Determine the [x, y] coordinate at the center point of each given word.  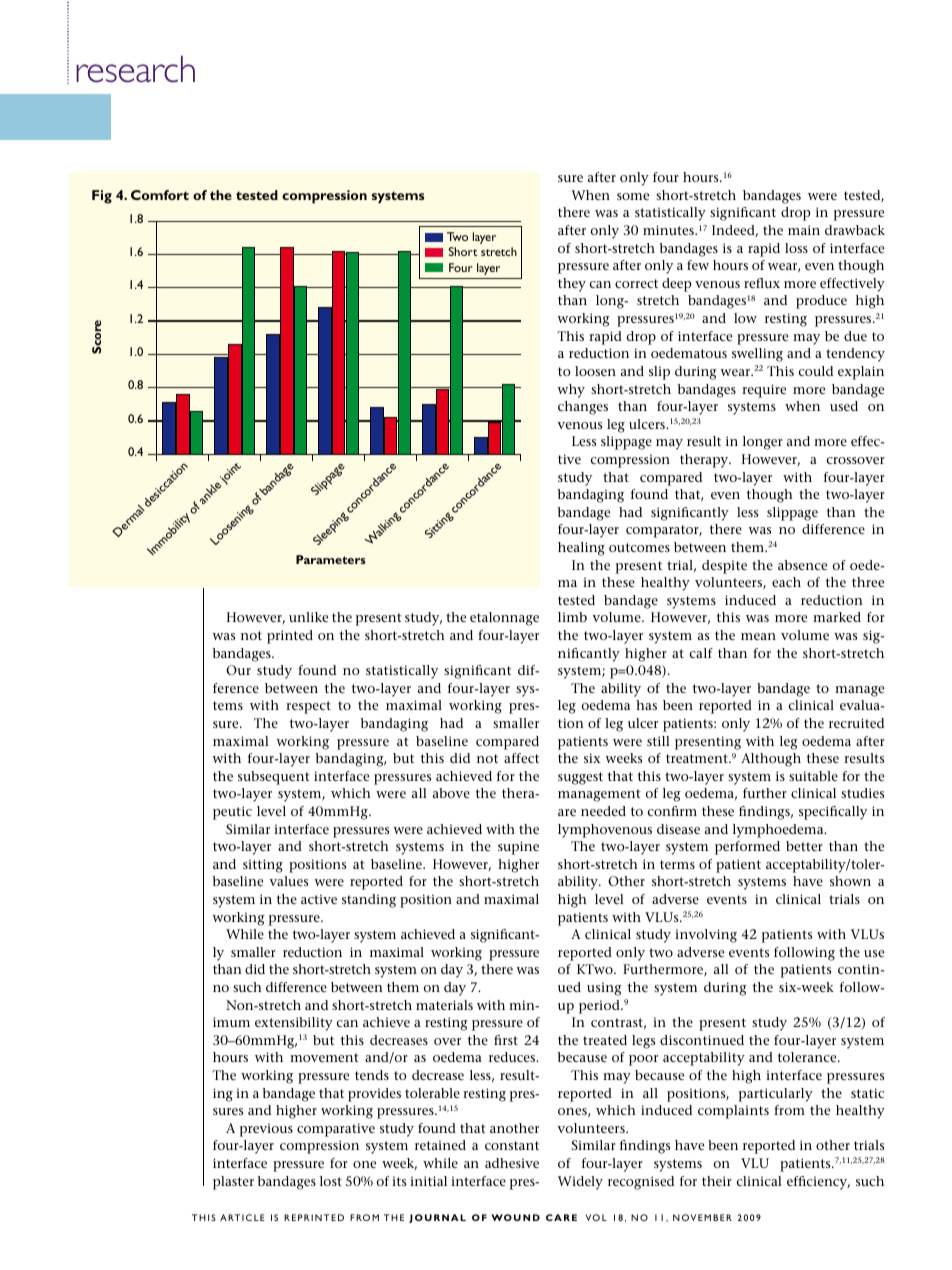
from [789, 1110]
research [135, 69]
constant [512, 1145]
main [804, 230]
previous [266, 1130]
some [633, 196]
